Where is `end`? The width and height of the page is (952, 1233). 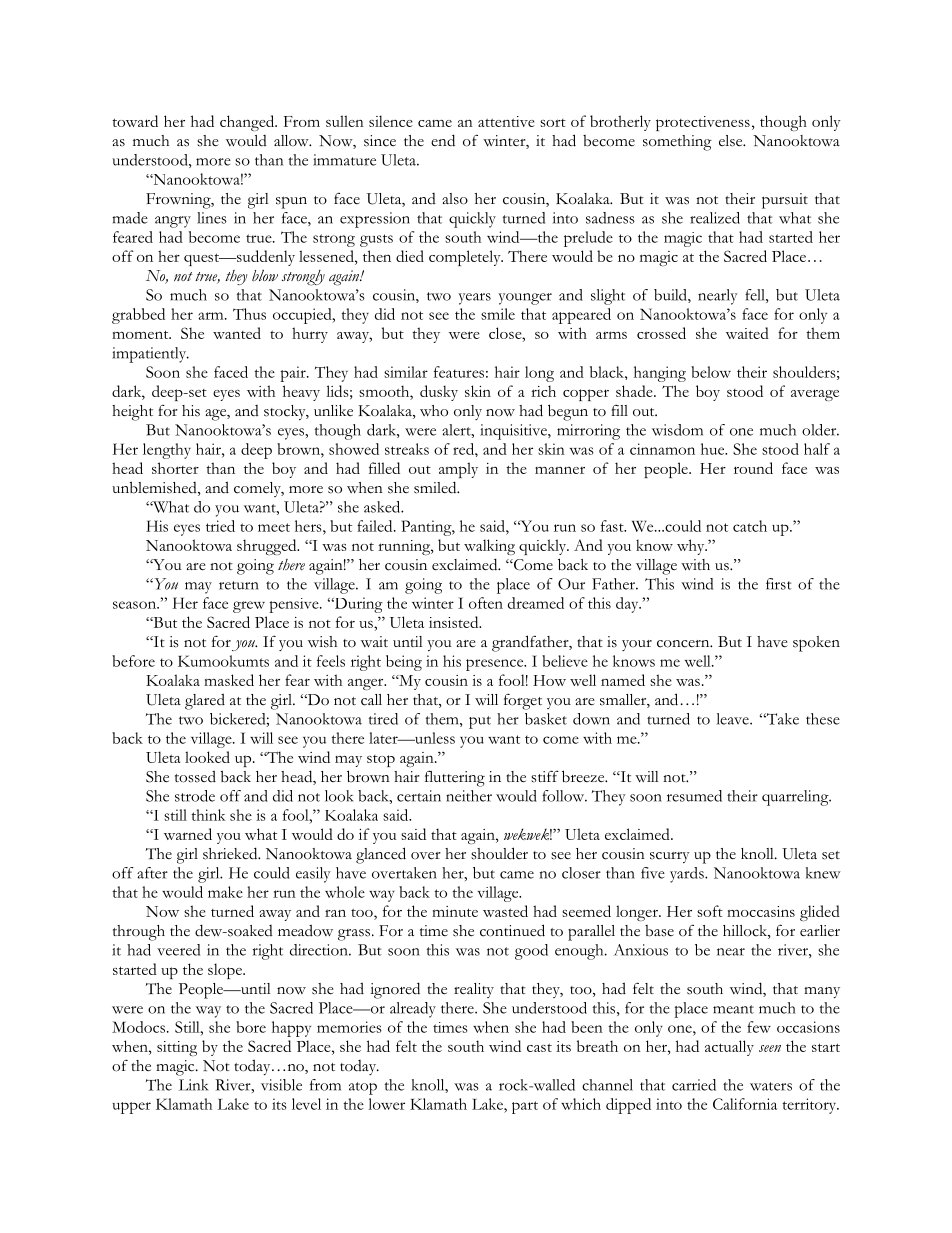
end is located at coordinates (443, 140).
